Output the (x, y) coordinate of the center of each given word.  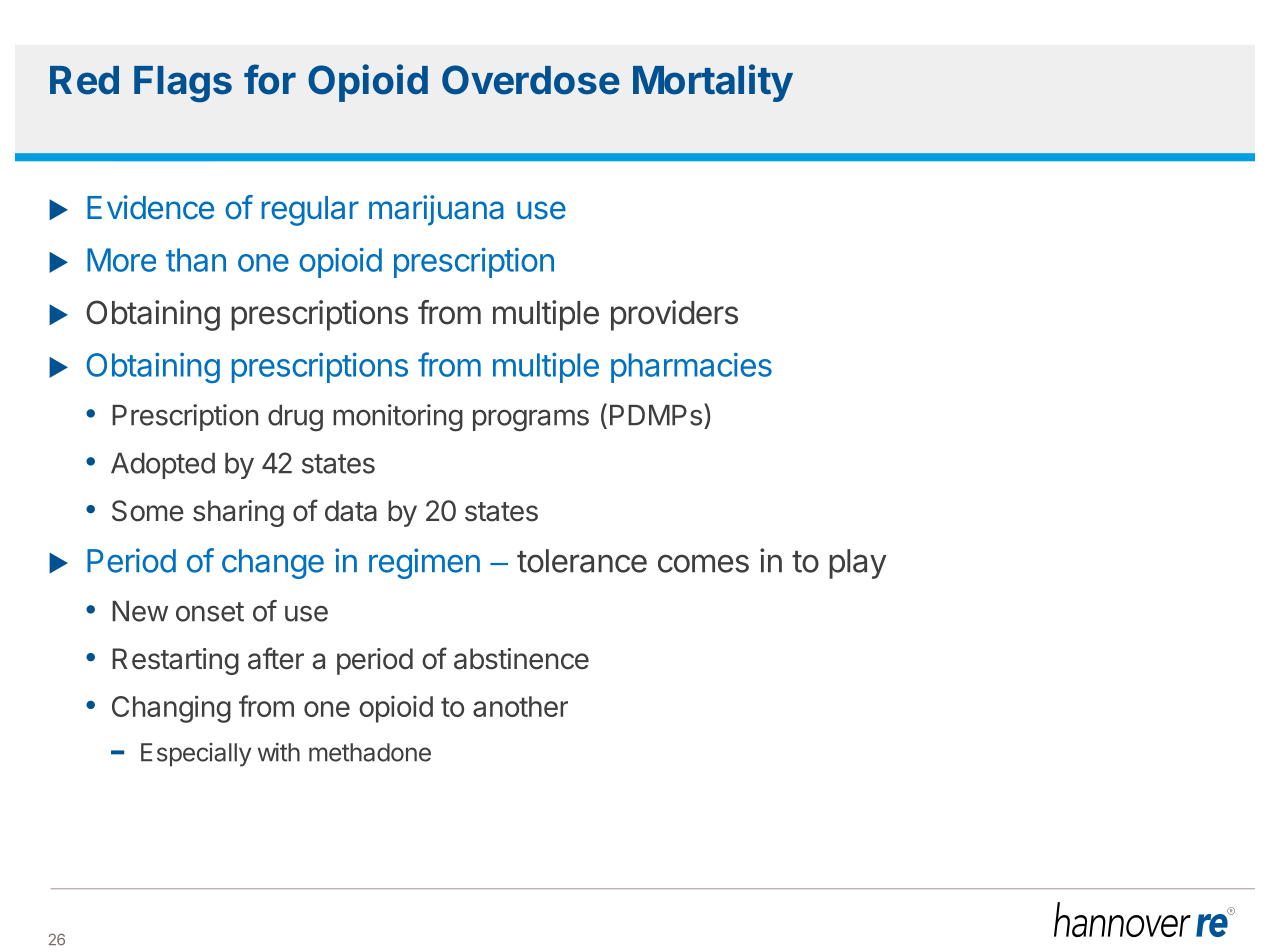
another (520, 706)
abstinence (521, 659)
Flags (183, 84)
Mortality (713, 83)
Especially (196, 755)
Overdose (531, 80)
